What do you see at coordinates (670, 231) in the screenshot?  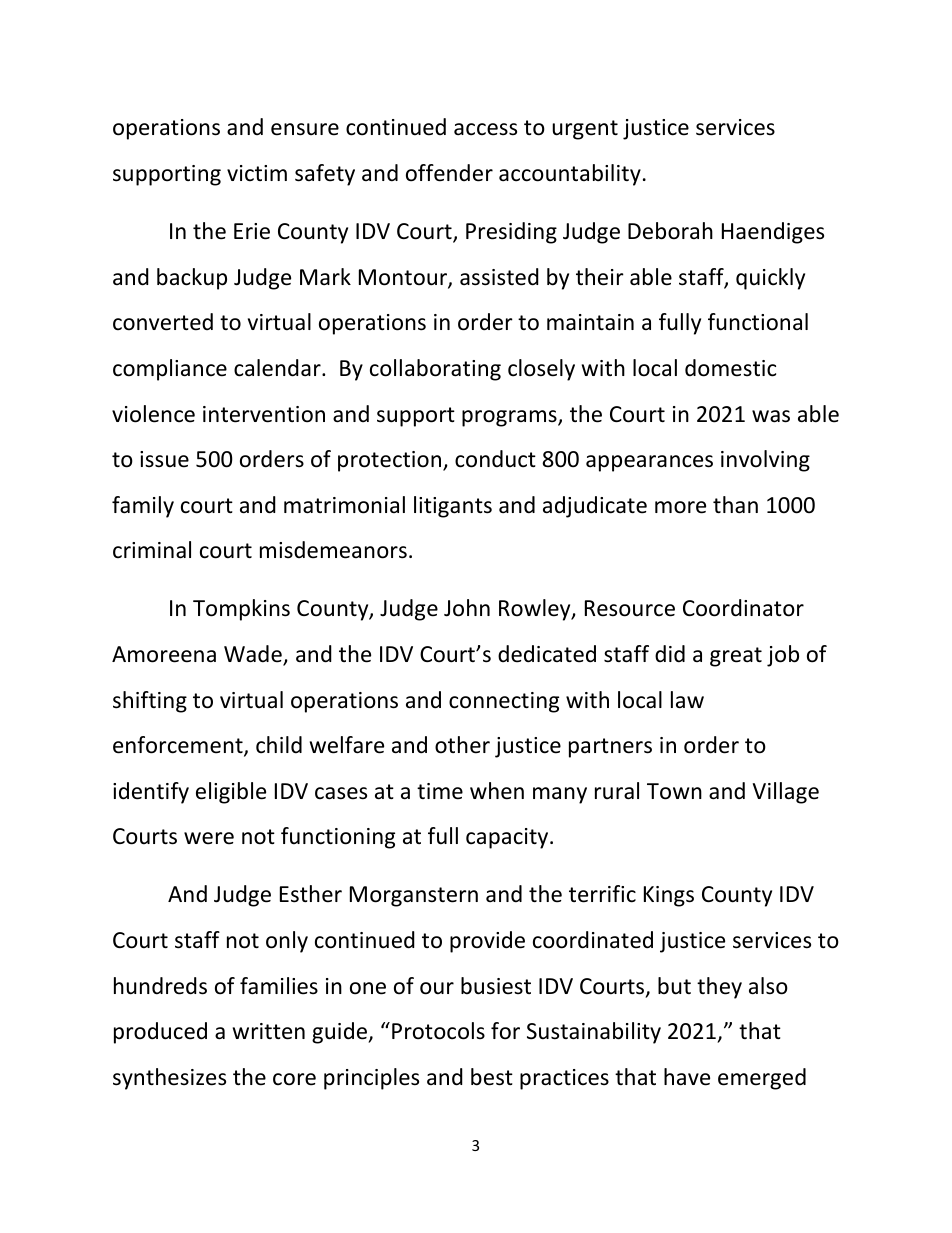 I see `Deborah` at bounding box center [670, 231].
